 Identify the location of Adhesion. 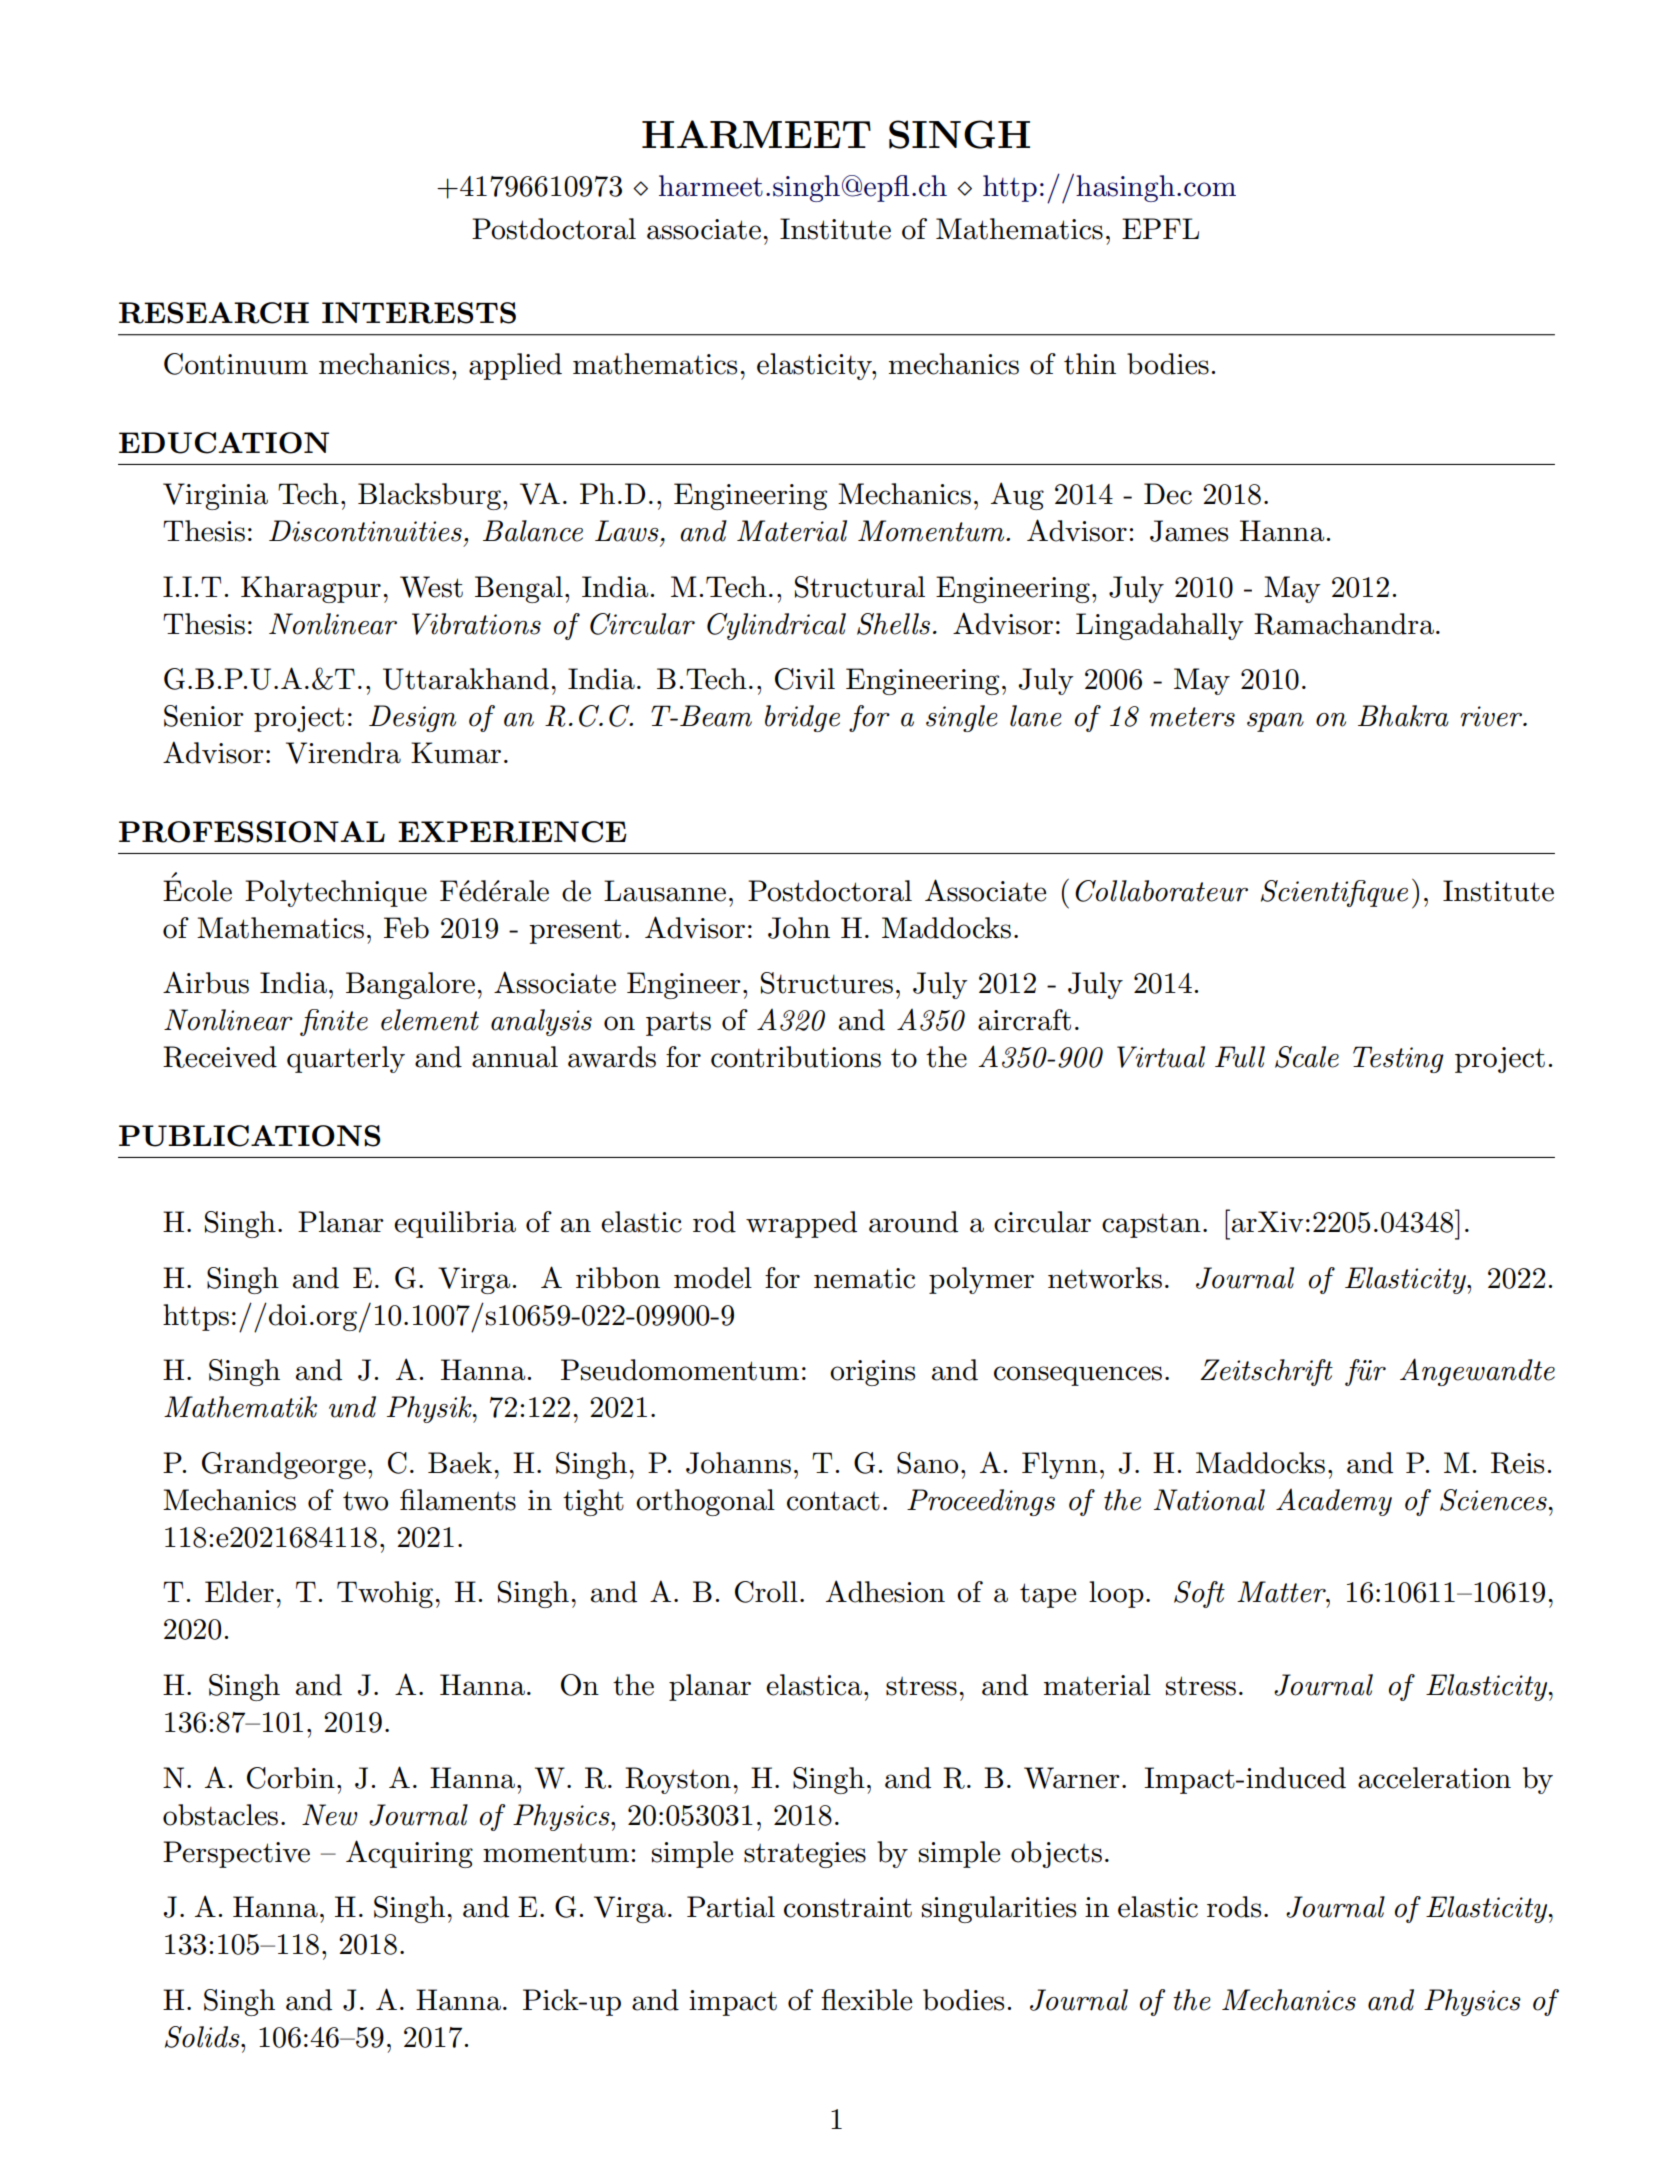
(885, 1591).
